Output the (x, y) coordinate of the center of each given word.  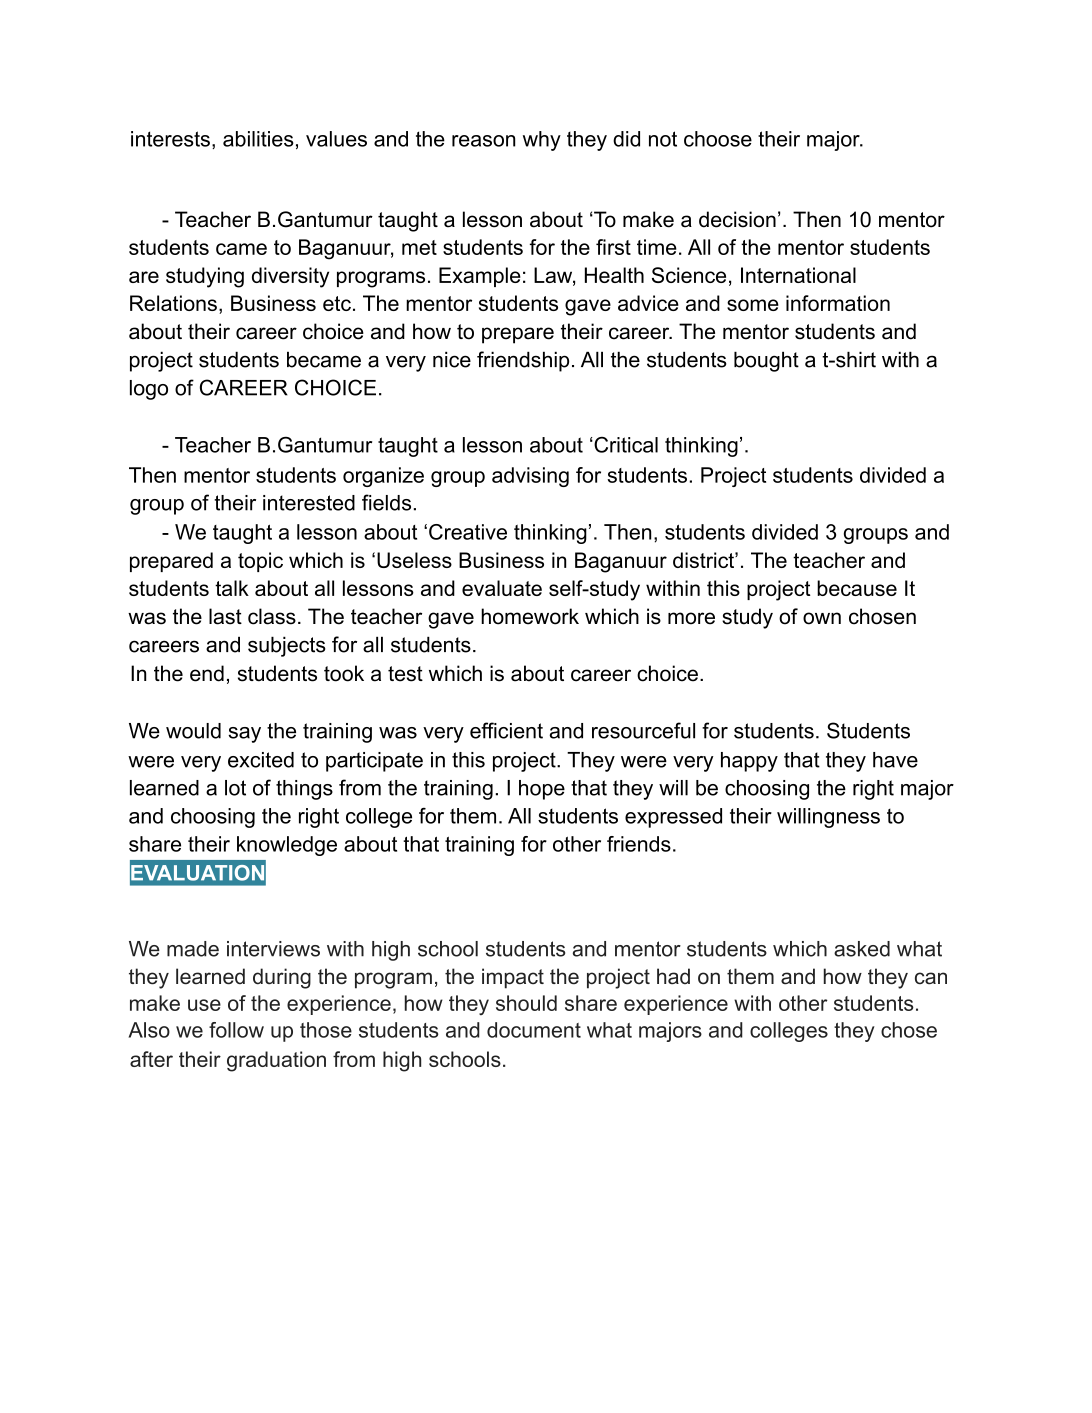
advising (530, 477)
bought (766, 361)
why (542, 141)
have (895, 760)
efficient (506, 730)
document (534, 1030)
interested (309, 503)
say (244, 735)
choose (718, 139)
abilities (258, 139)
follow (236, 1030)
